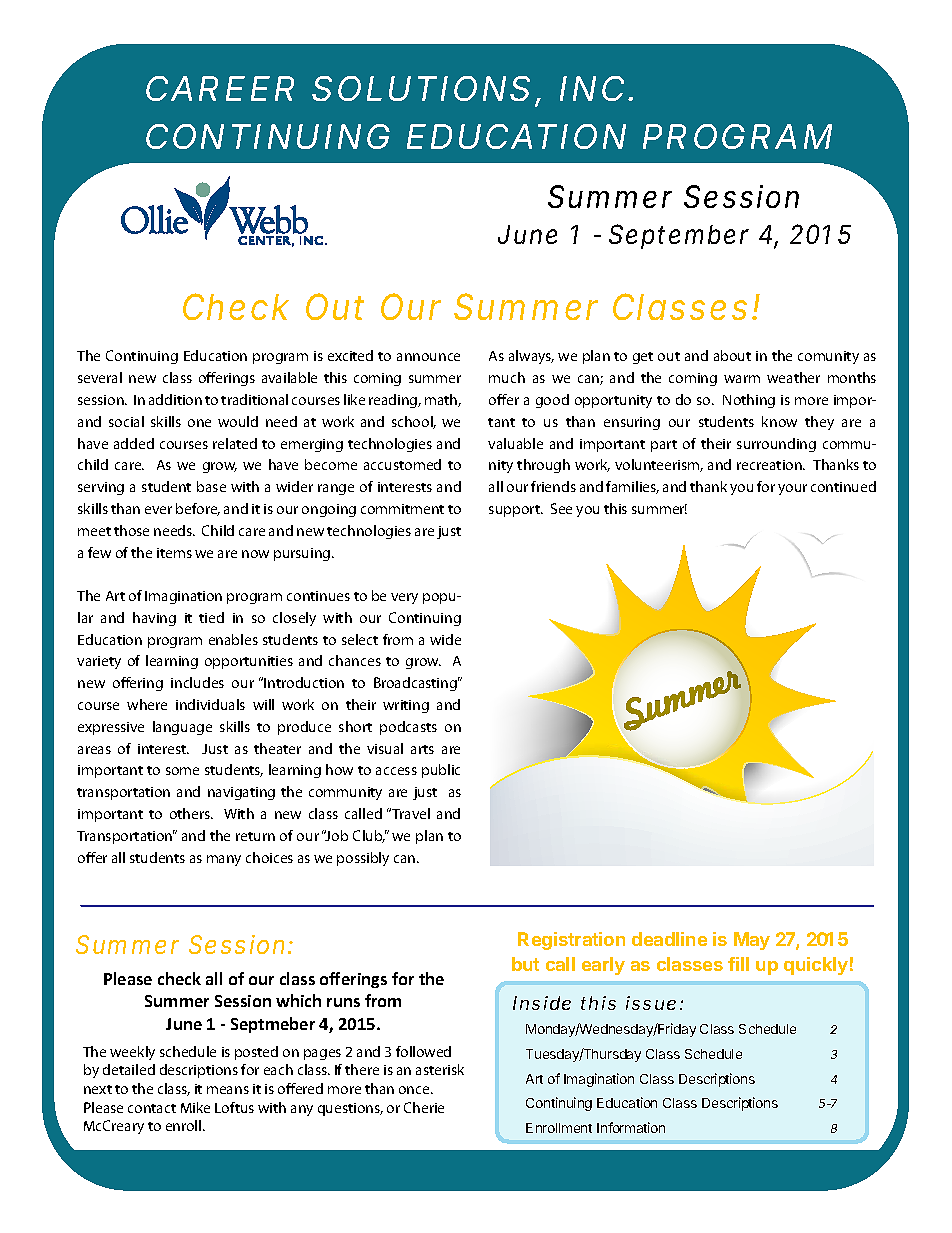 Image resolution: width=952 pixels, height=1233 pixels. Describe the element at coordinates (752, 941) in the page. I see `May` at that location.
